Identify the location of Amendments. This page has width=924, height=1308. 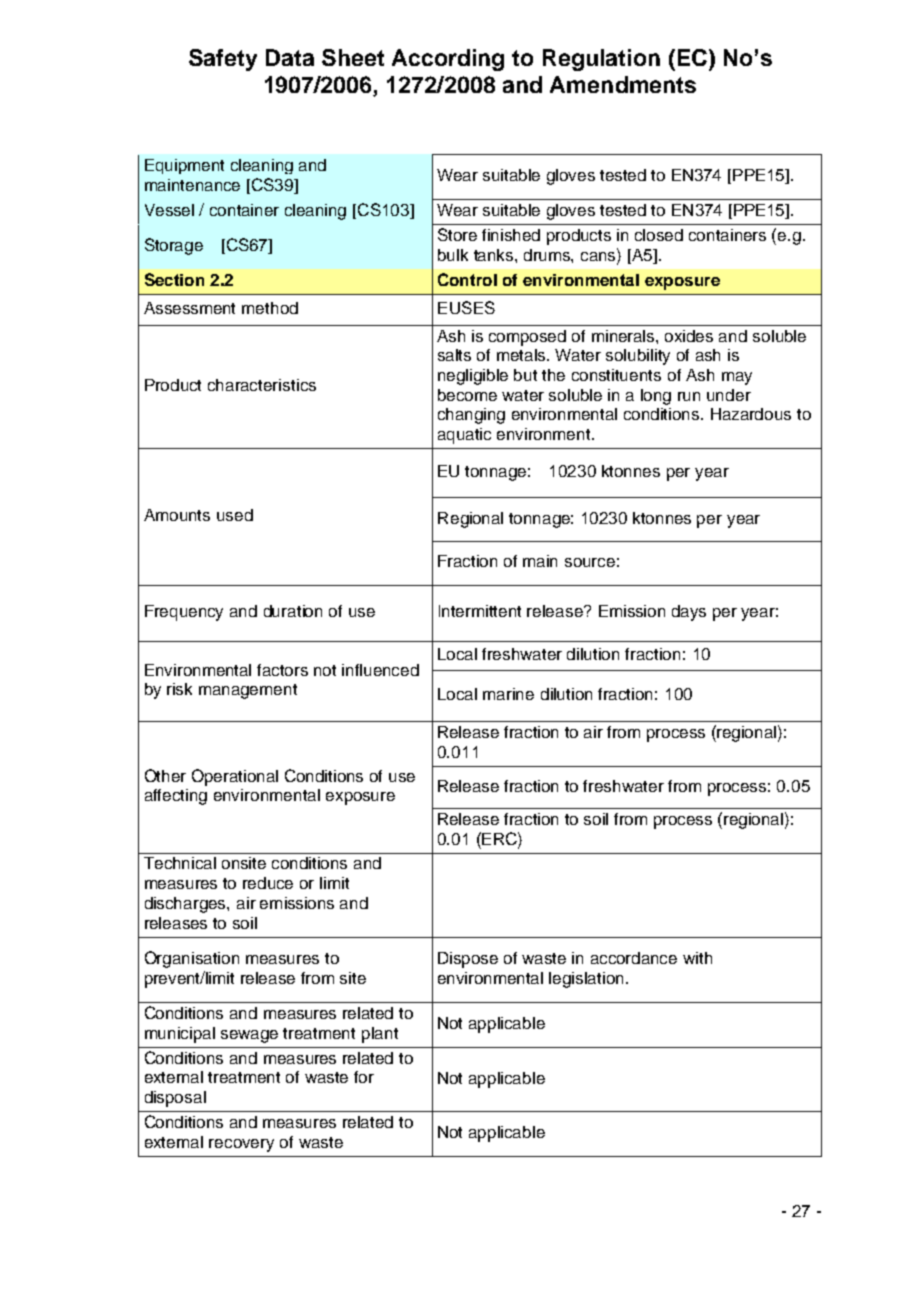
(623, 84).
